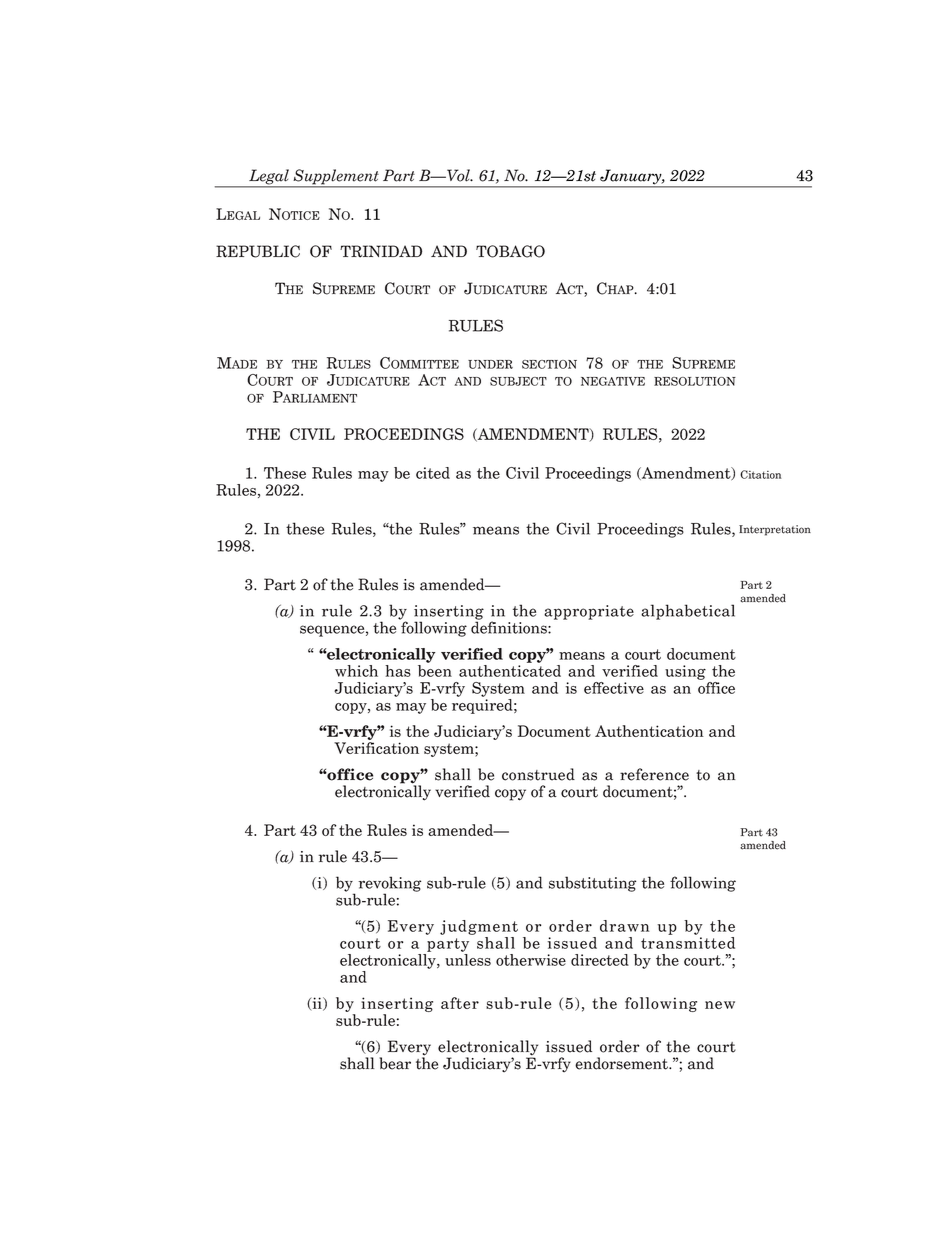 Image resolution: width=952 pixels, height=1233 pixels. What do you see at coordinates (510, 251) in the page?
I see `TOBAGO` at bounding box center [510, 251].
